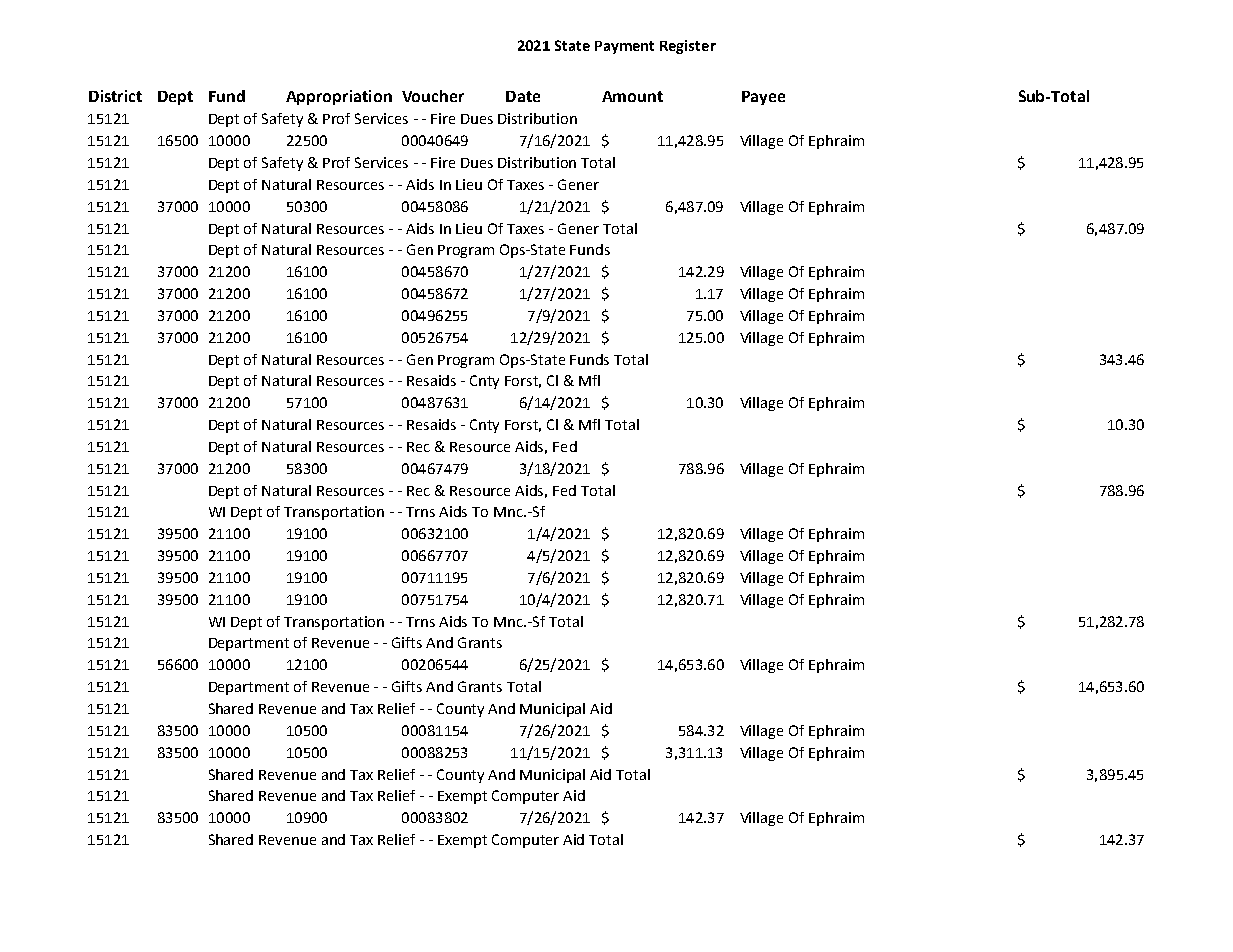  What do you see at coordinates (624, 47) in the screenshot?
I see `Payment` at bounding box center [624, 47].
